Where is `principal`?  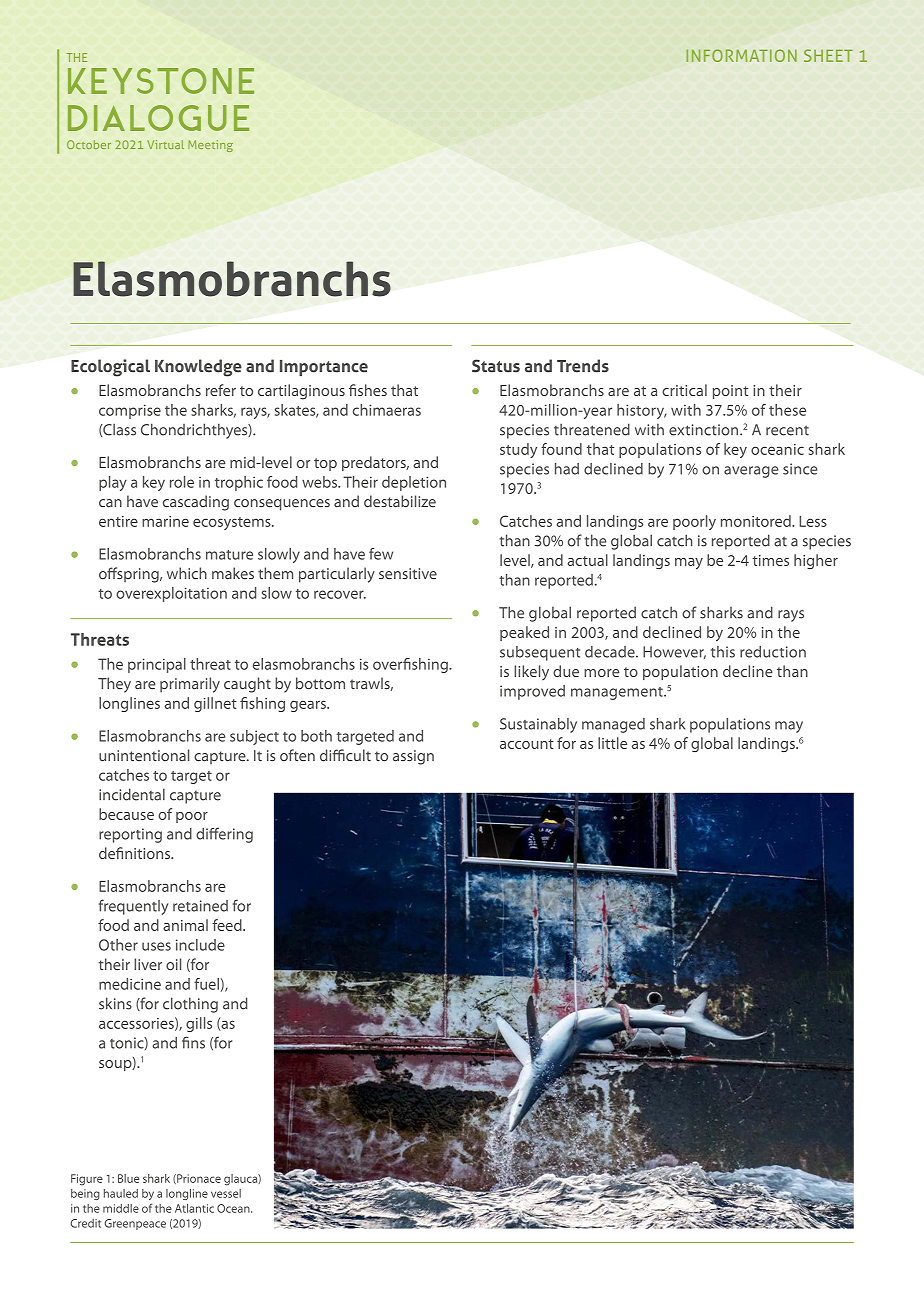
principal is located at coordinates (157, 665).
